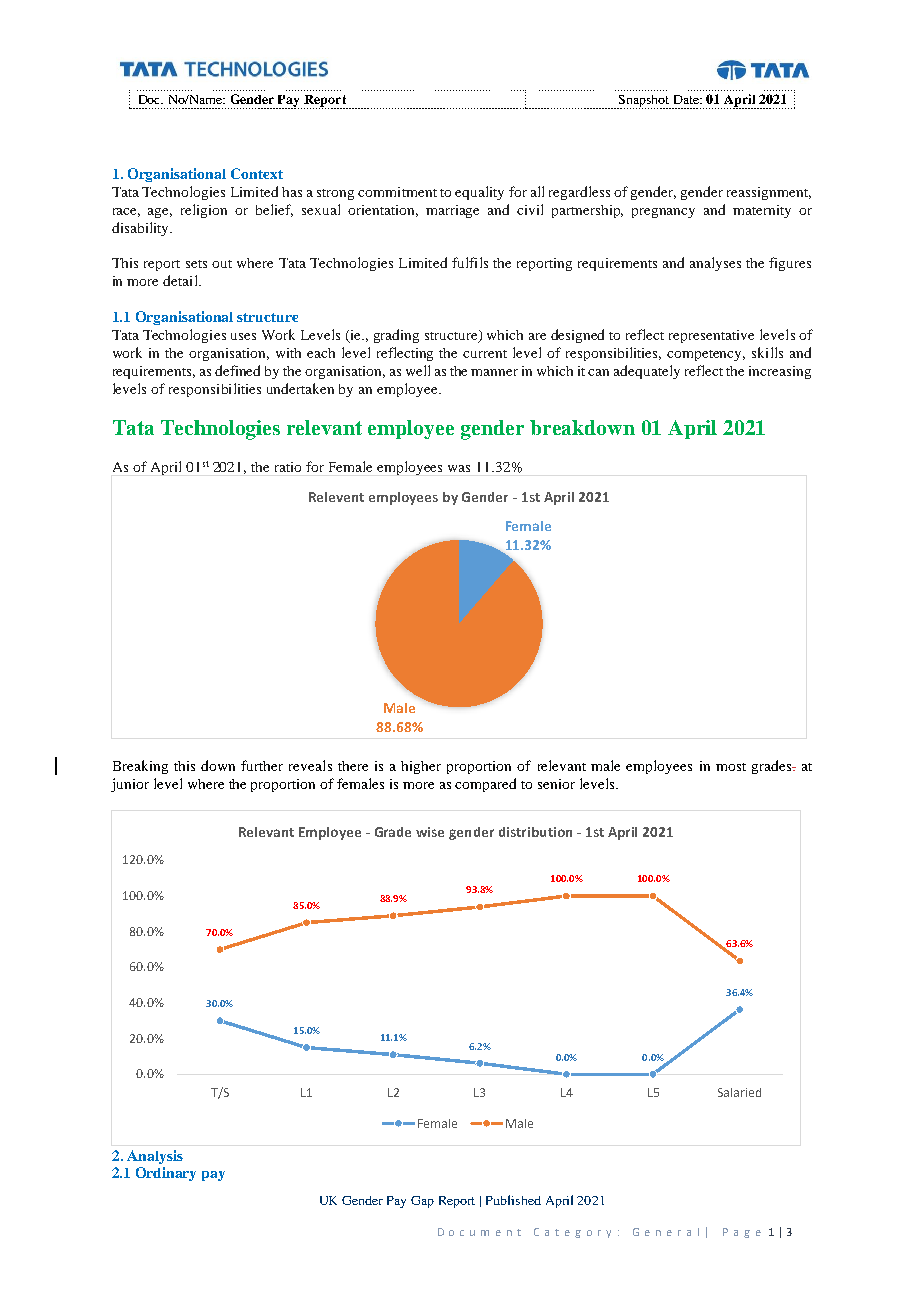 The image size is (924, 1308). What do you see at coordinates (739, 1092) in the screenshot?
I see `Salaried` at bounding box center [739, 1092].
